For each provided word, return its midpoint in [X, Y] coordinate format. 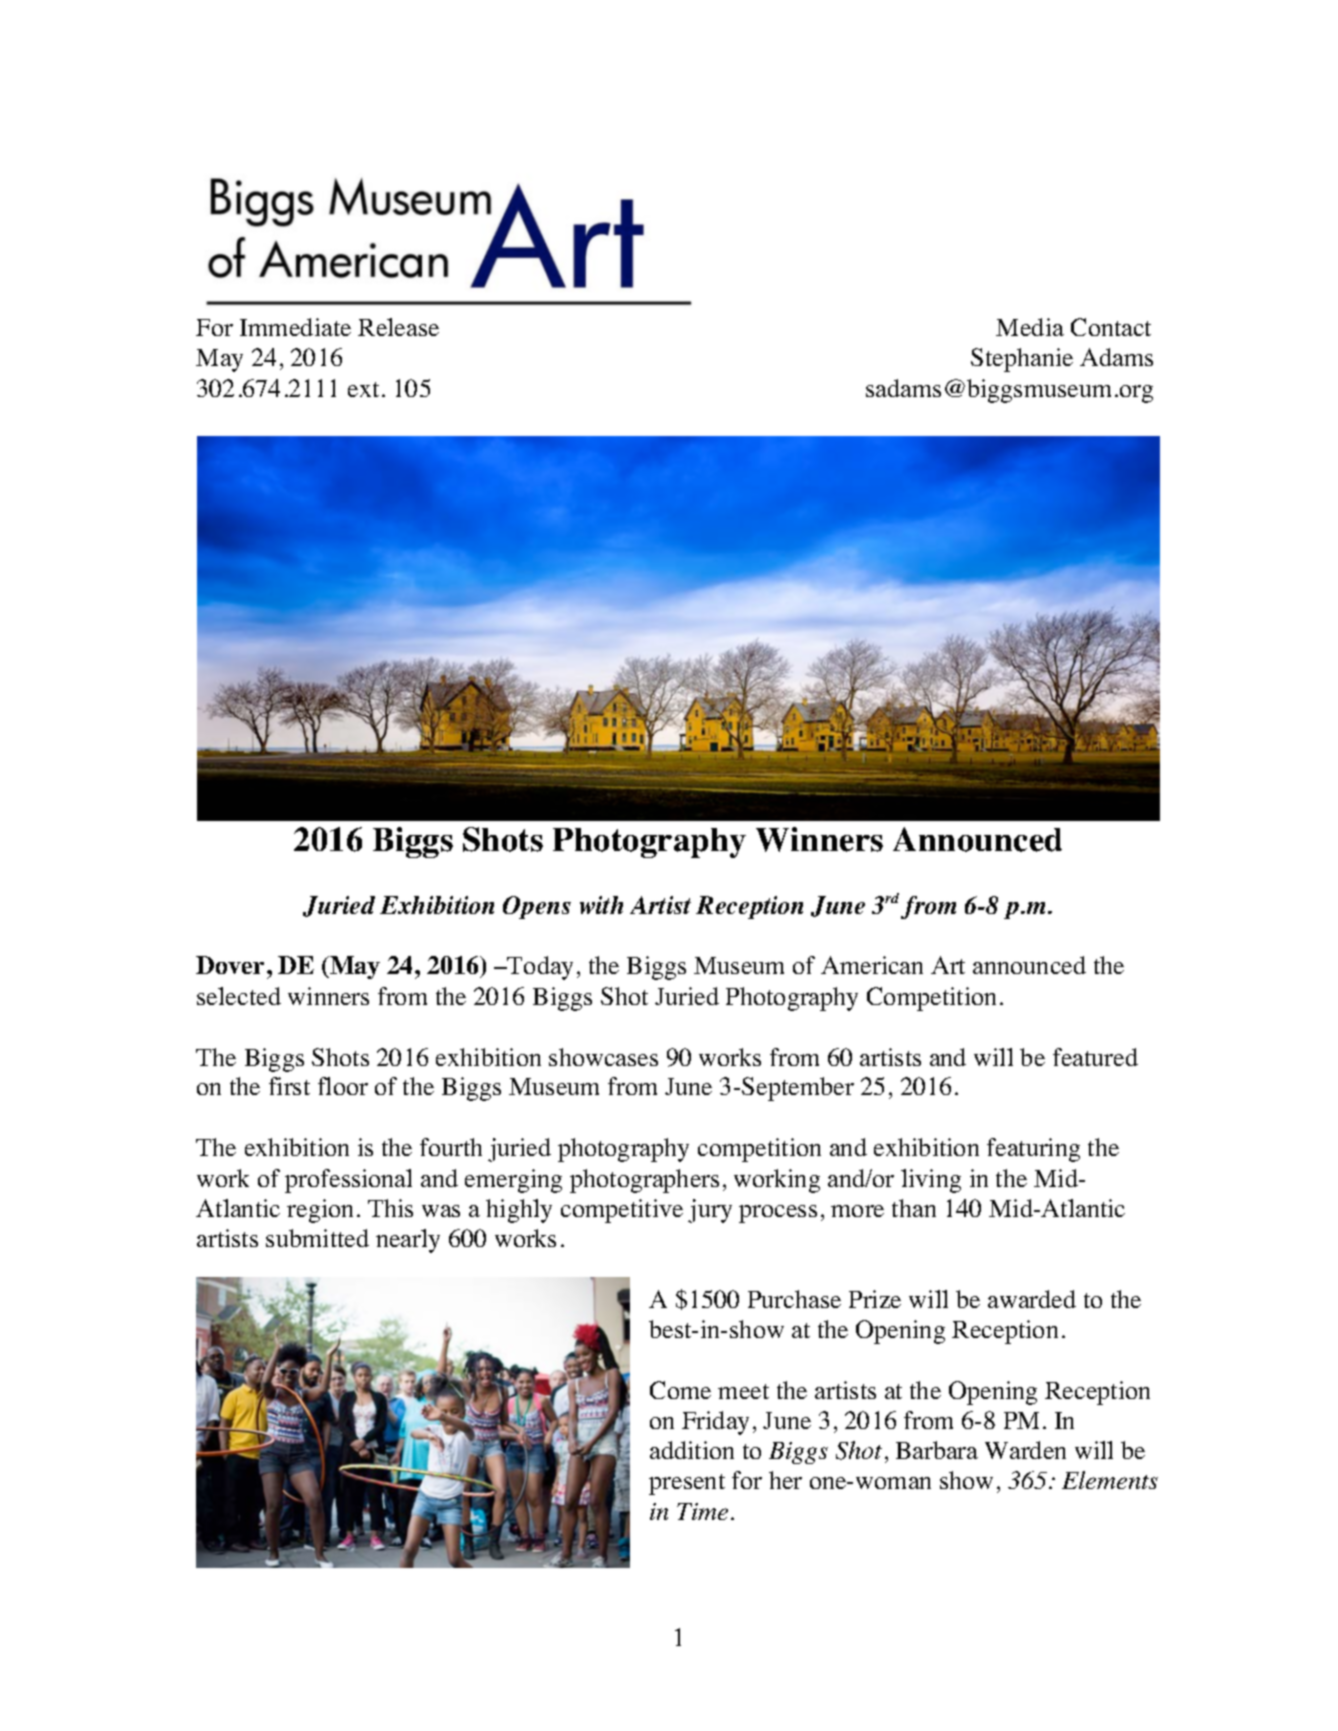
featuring [1033, 1150]
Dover [230, 965]
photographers [644, 1181]
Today [539, 968]
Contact [1111, 327]
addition [692, 1450]
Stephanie [1022, 360]
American [872, 965]
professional [348, 1181]
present [687, 1484]
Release [398, 327]
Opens [537, 907]
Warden [1025, 1450]
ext [363, 389]
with [601, 905]
